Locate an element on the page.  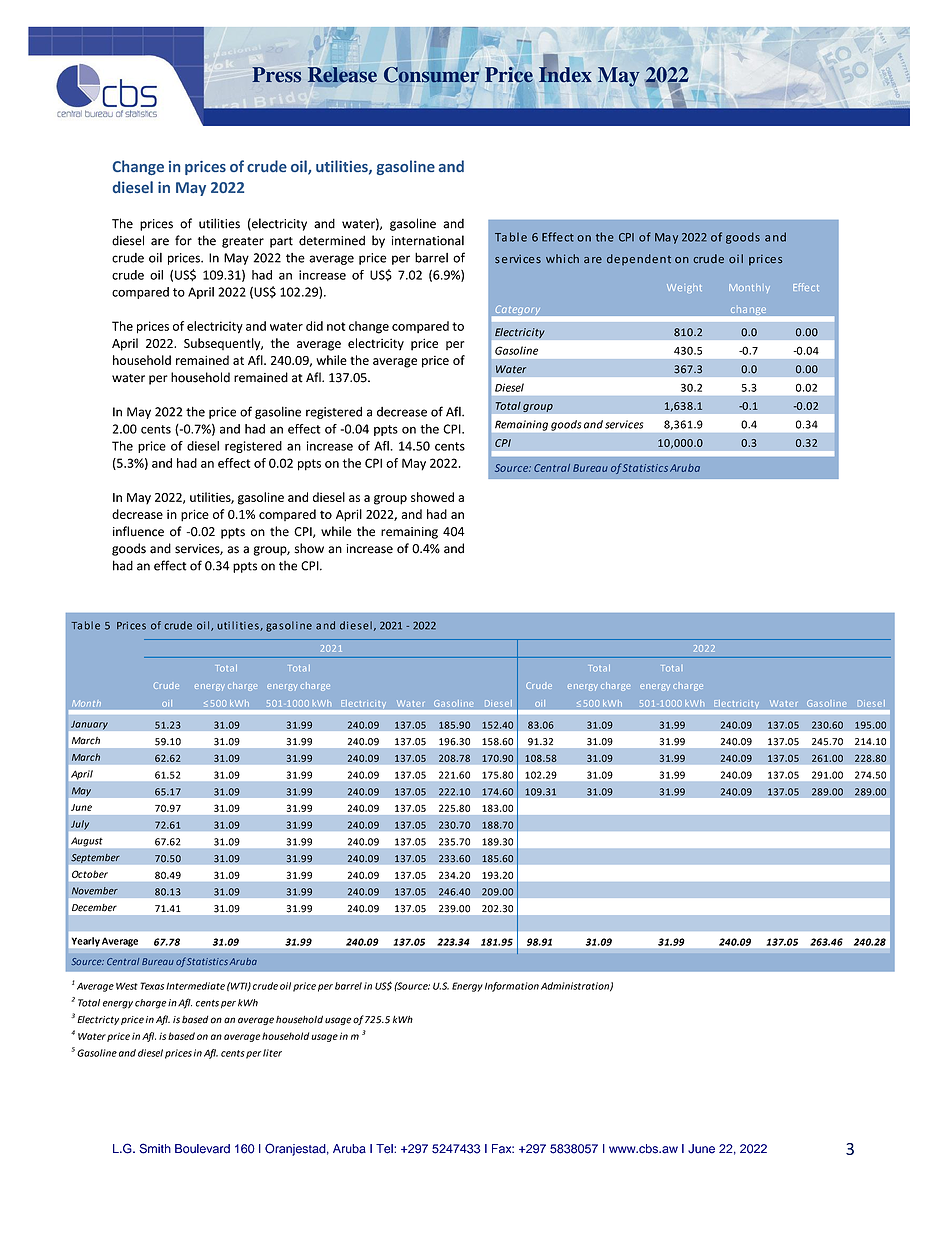
Tel is located at coordinates (385, 1149).
